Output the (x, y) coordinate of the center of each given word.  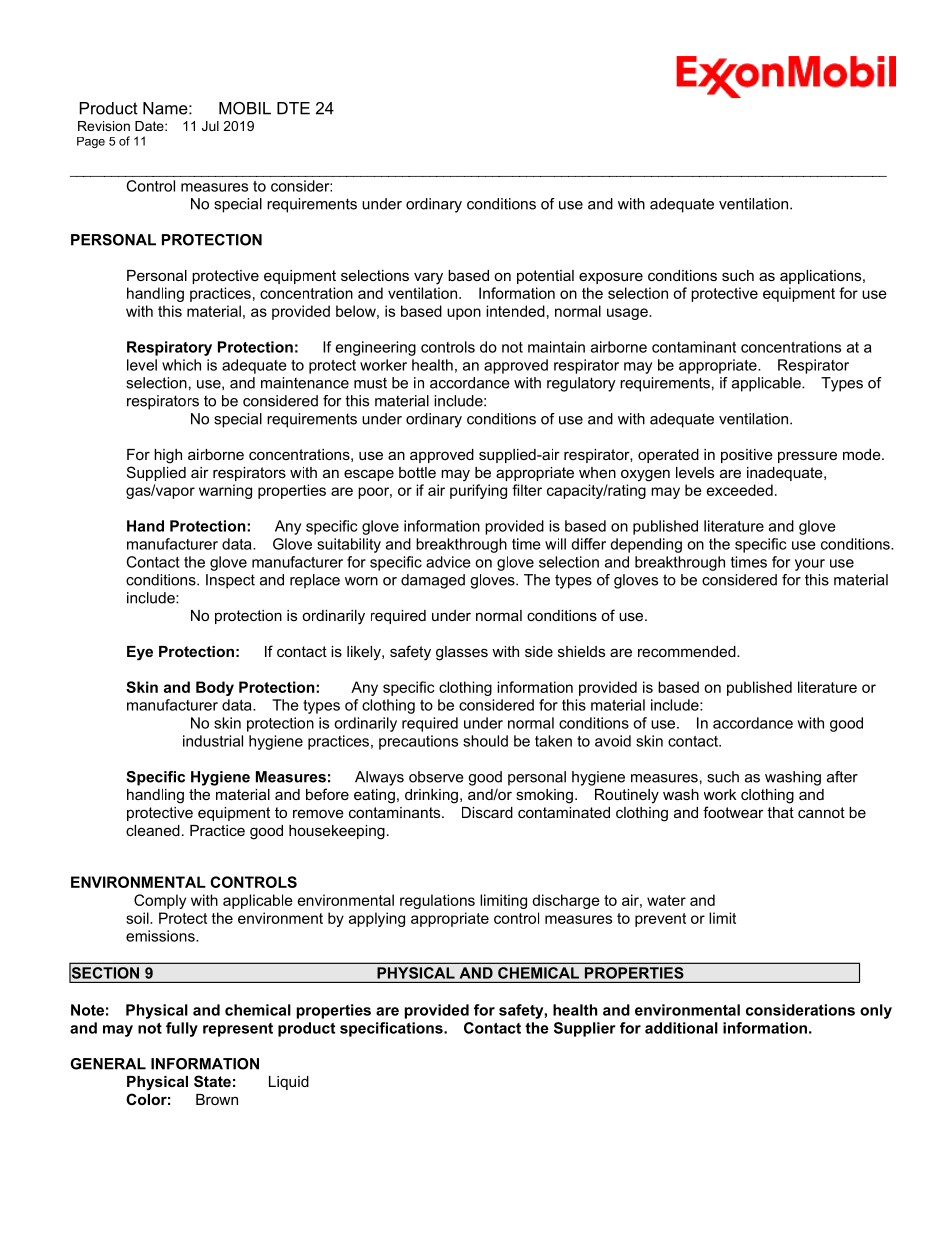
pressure (807, 457)
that (780, 812)
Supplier (585, 1029)
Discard (487, 812)
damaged (433, 581)
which (181, 365)
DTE (293, 108)
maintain (556, 347)
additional (681, 1028)
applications (822, 277)
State (212, 1081)
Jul (210, 126)
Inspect (230, 581)
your (810, 565)
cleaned (153, 830)
